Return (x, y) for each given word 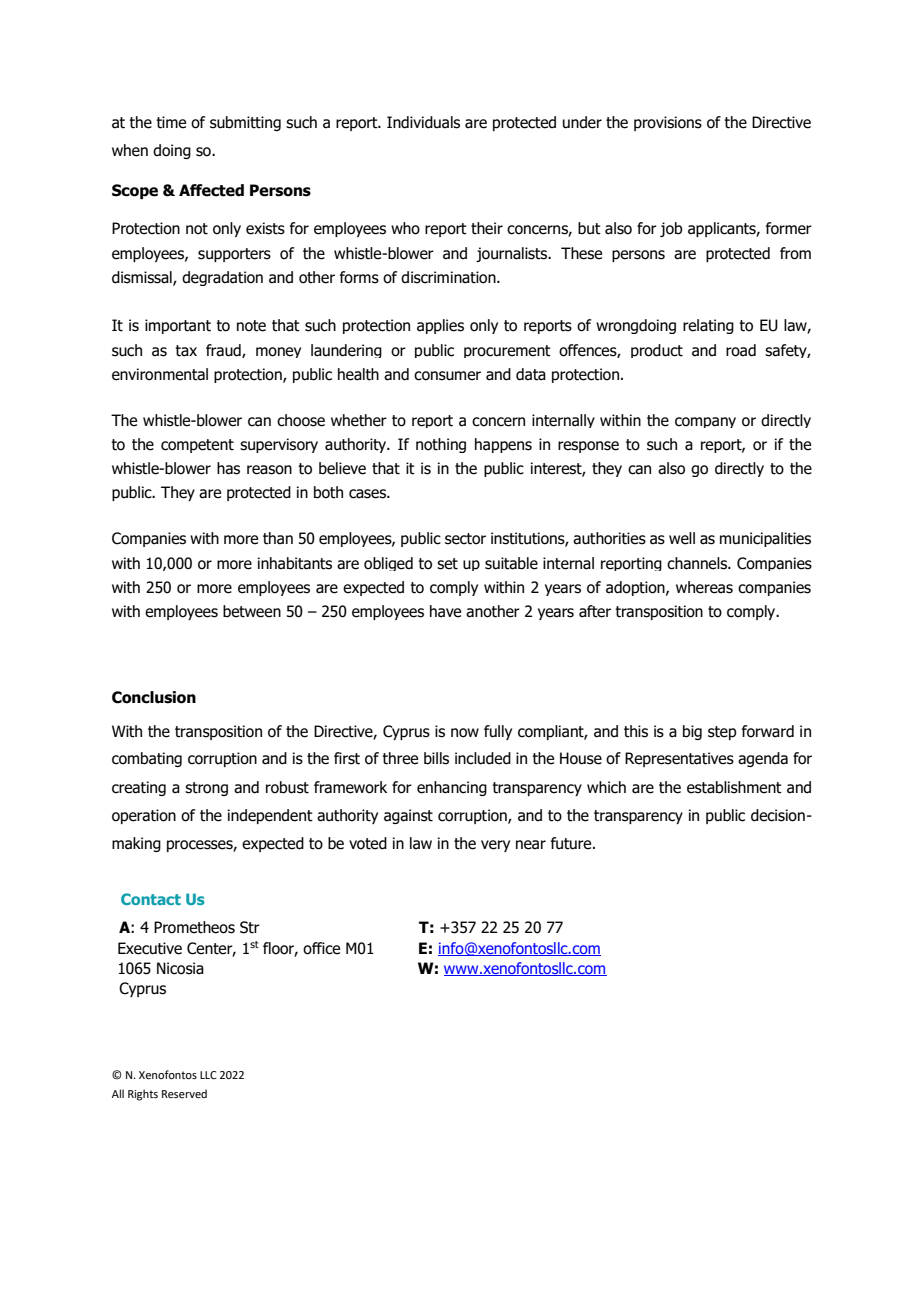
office (321, 948)
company (705, 422)
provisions (668, 123)
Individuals (423, 122)
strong (206, 789)
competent (197, 446)
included (483, 758)
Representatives (679, 759)
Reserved (184, 1093)
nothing (441, 445)
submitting (245, 123)
